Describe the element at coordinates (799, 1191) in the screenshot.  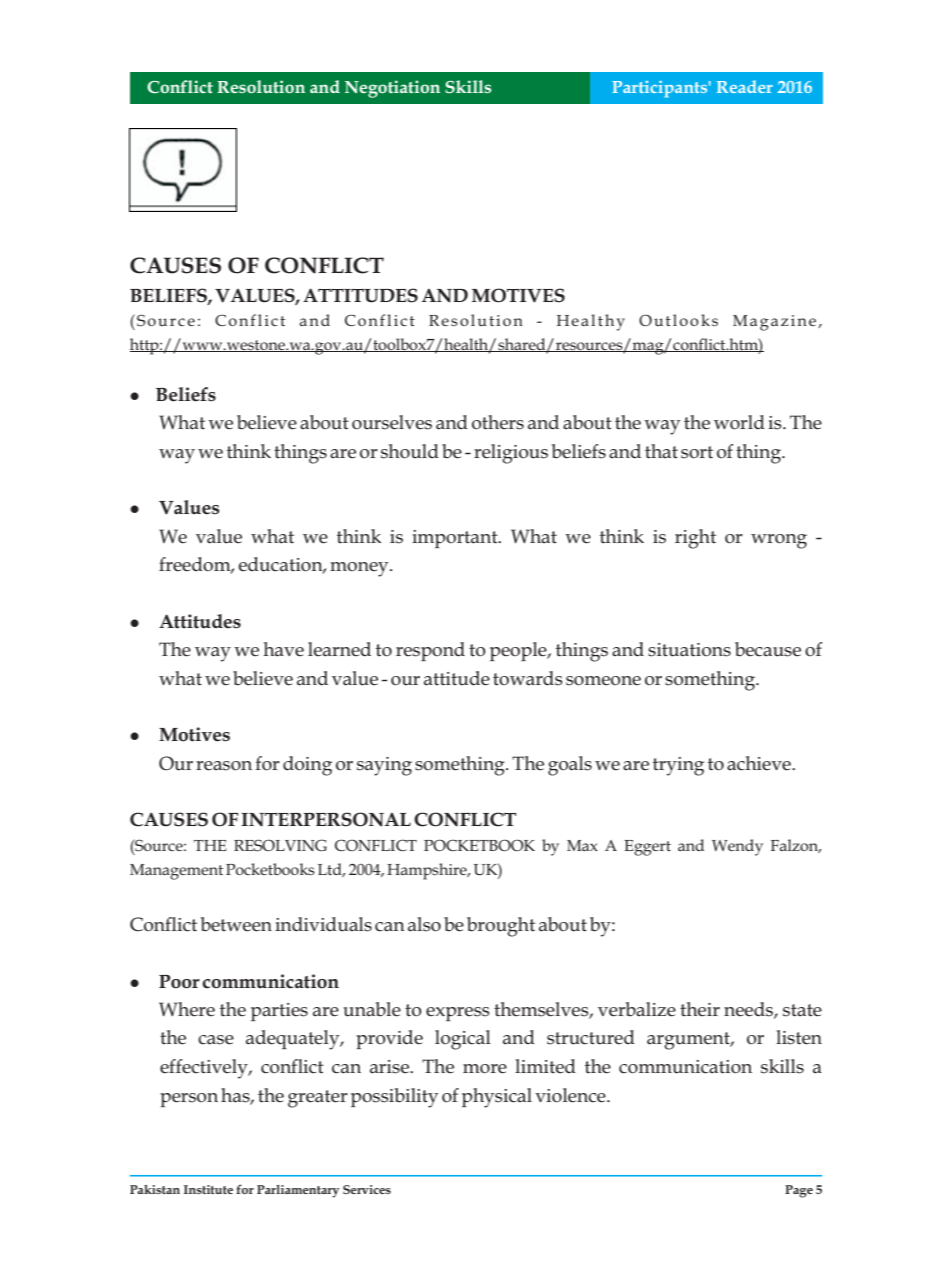
I see `Page` at that location.
